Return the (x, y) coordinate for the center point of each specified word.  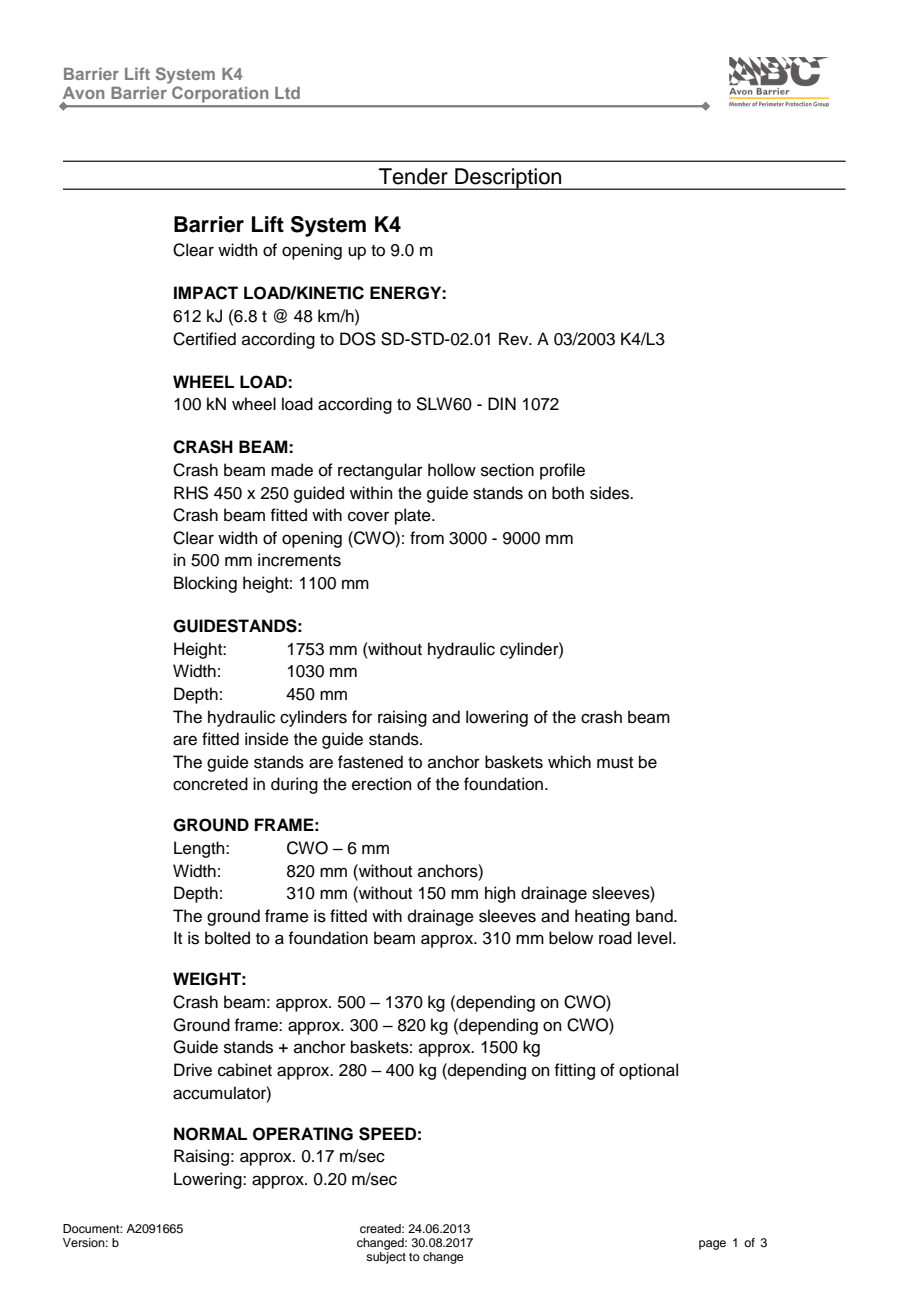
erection (382, 784)
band (655, 916)
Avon (83, 93)
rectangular (380, 471)
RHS (191, 493)
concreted (210, 784)
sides (611, 493)
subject (386, 1258)
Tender (413, 176)
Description (508, 179)
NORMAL (210, 1134)
